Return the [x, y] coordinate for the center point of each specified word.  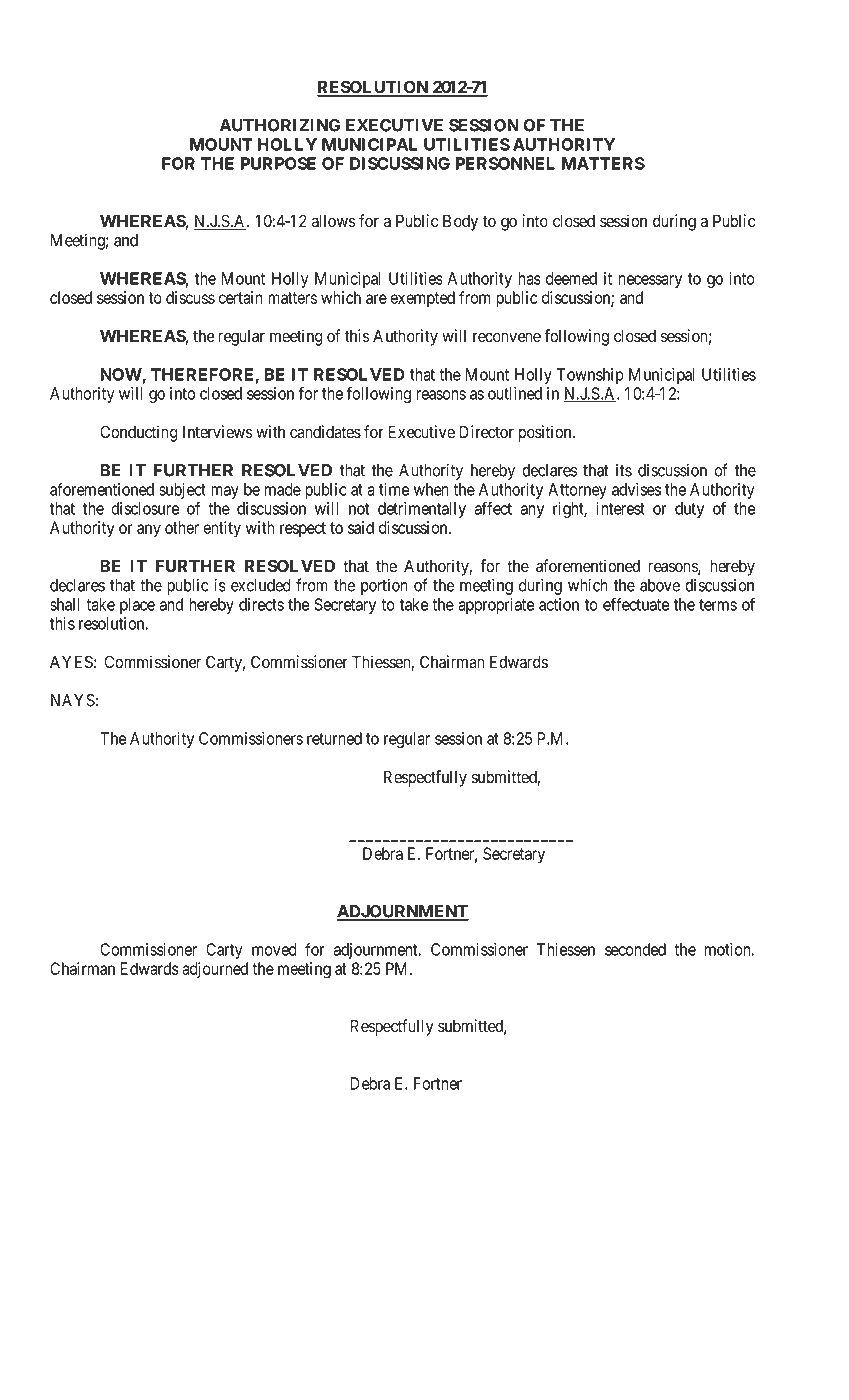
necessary [650, 281]
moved [274, 949]
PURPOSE [278, 163]
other [182, 527]
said [361, 527]
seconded [635, 949]
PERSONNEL [505, 163]
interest [620, 508]
